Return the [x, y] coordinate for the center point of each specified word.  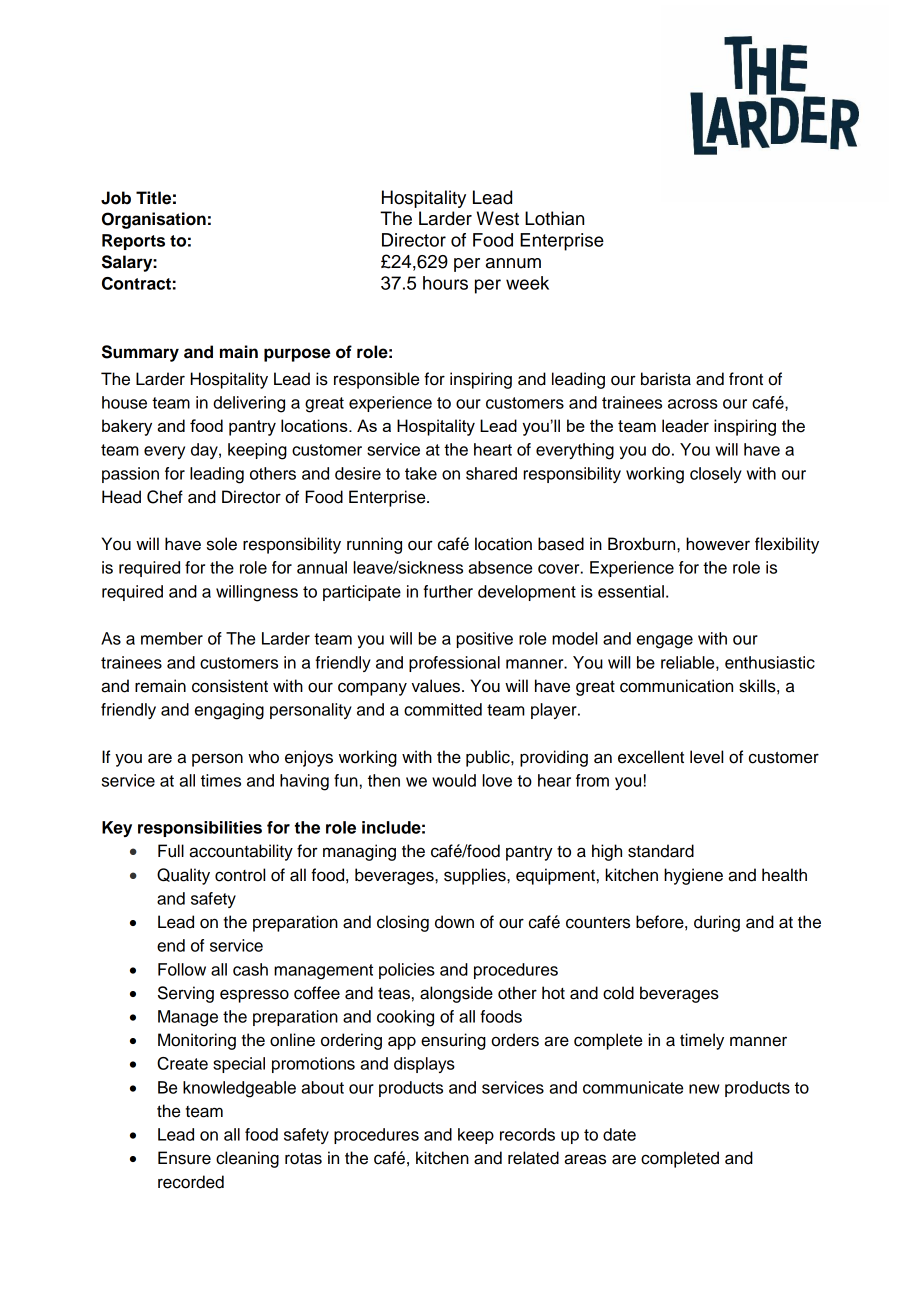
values [437, 686]
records [527, 1134]
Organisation [154, 220]
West [498, 218]
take [421, 473]
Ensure [184, 1158]
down [454, 922]
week [527, 283]
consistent [230, 686]
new [704, 1089]
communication [676, 686]
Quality [183, 876]
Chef [165, 497]
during [717, 923]
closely [716, 475]
